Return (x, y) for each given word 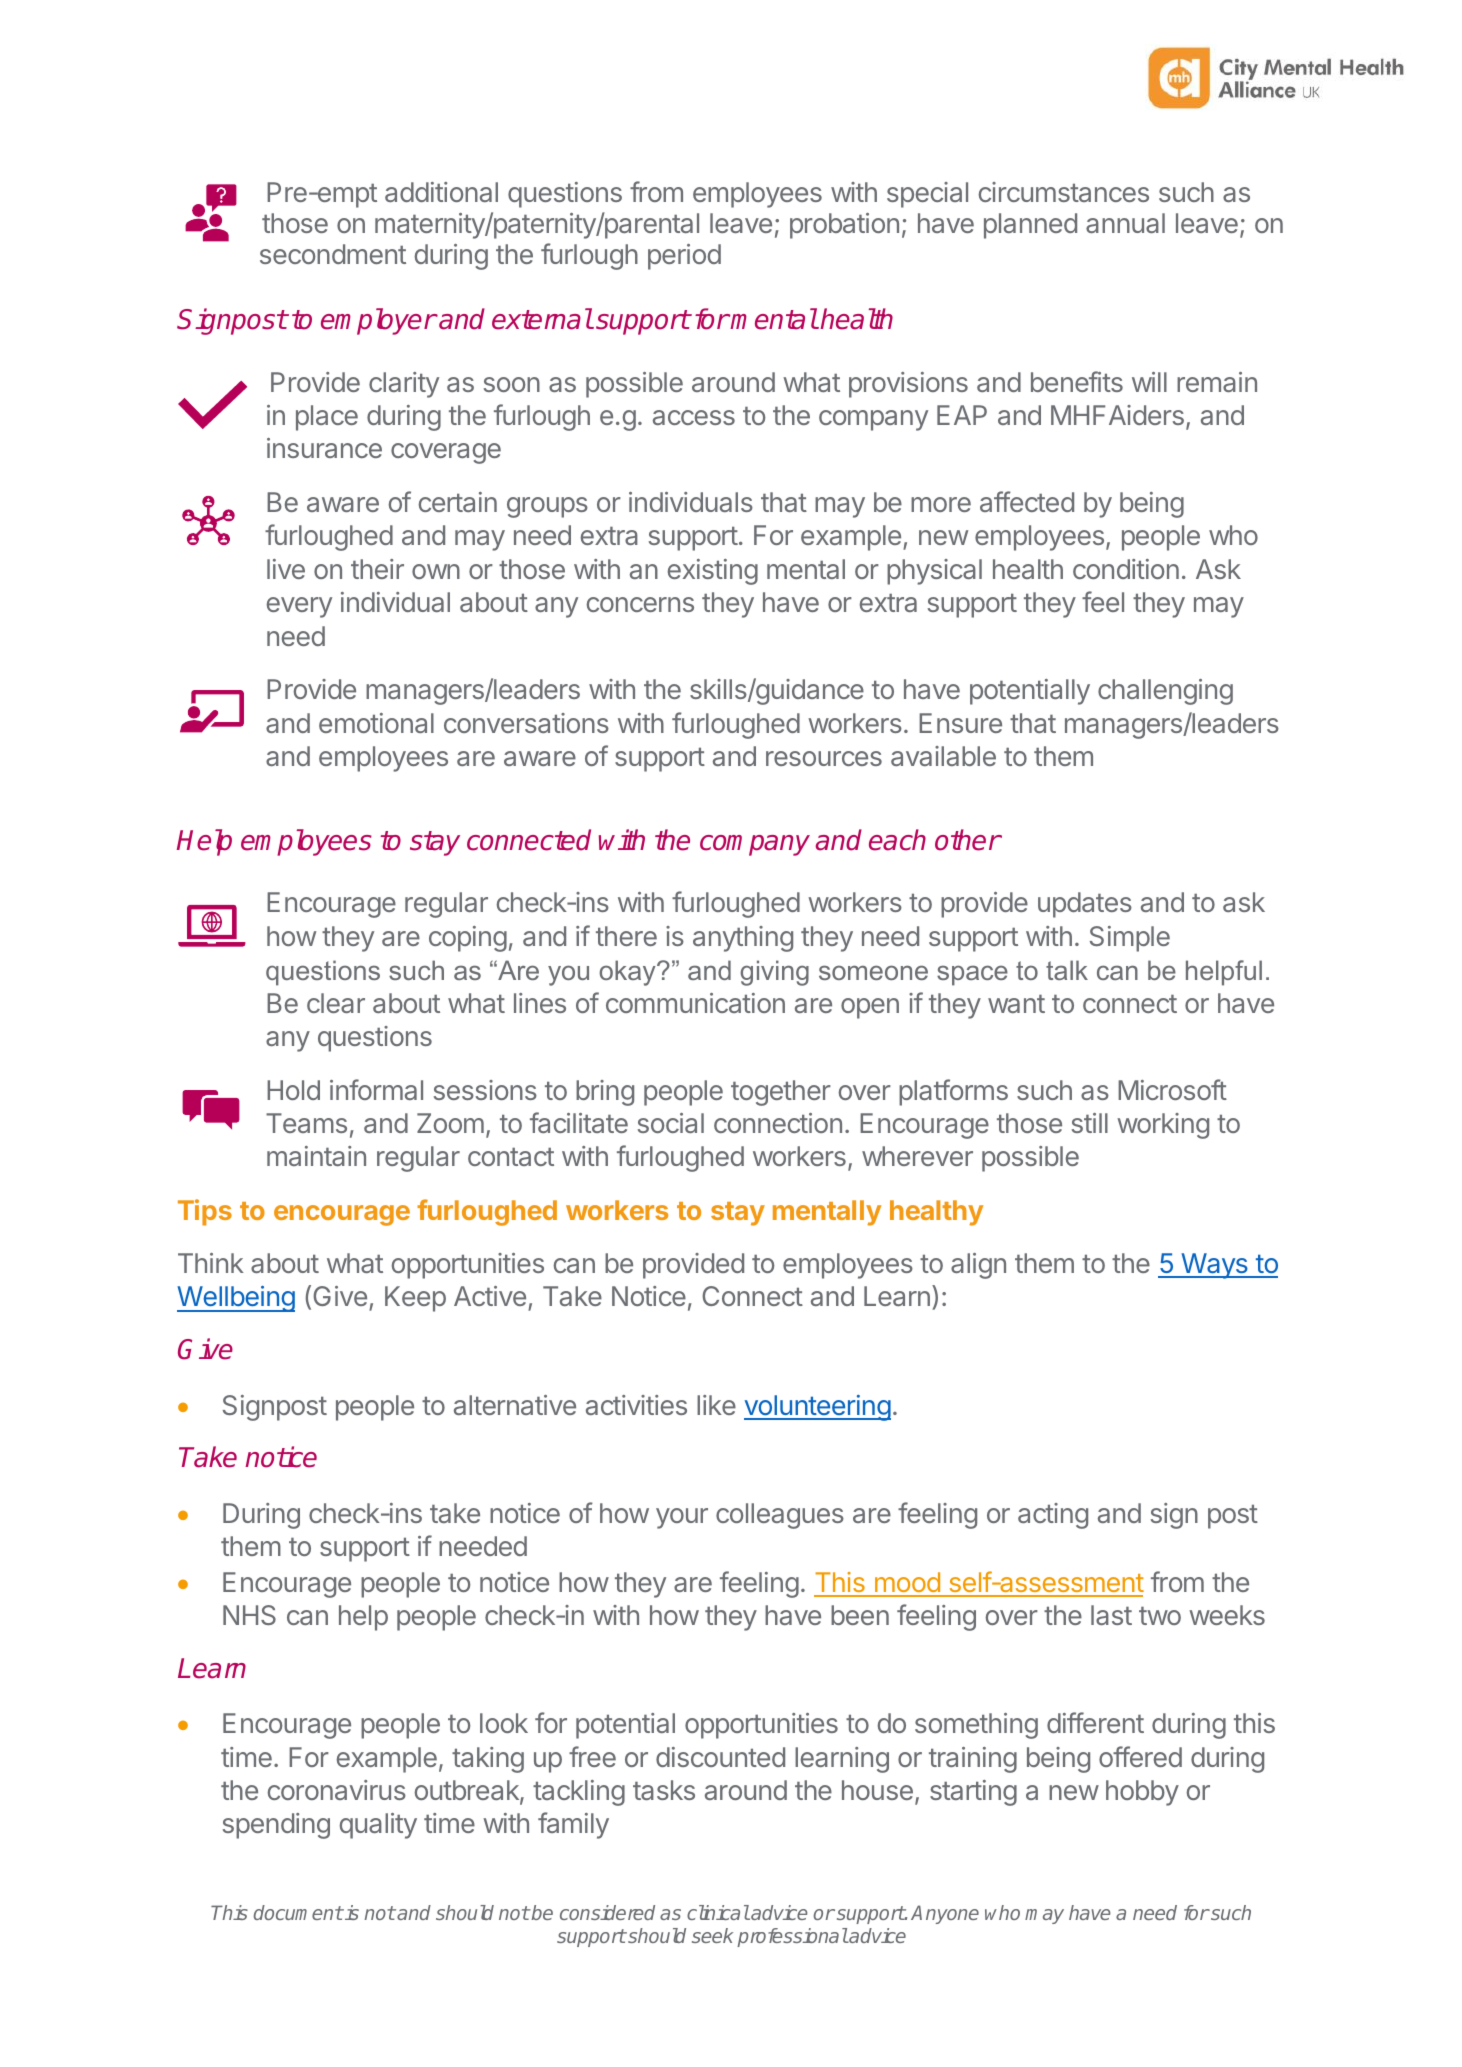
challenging (1165, 692)
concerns (640, 604)
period (684, 257)
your (682, 1518)
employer (378, 321)
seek (712, 1935)
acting (1053, 1516)
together (781, 1093)
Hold (293, 1090)
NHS (249, 1615)
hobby (1142, 1793)
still (1090, 1123)
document (298, 1912)
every (299, 607)
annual (1125, 223)
